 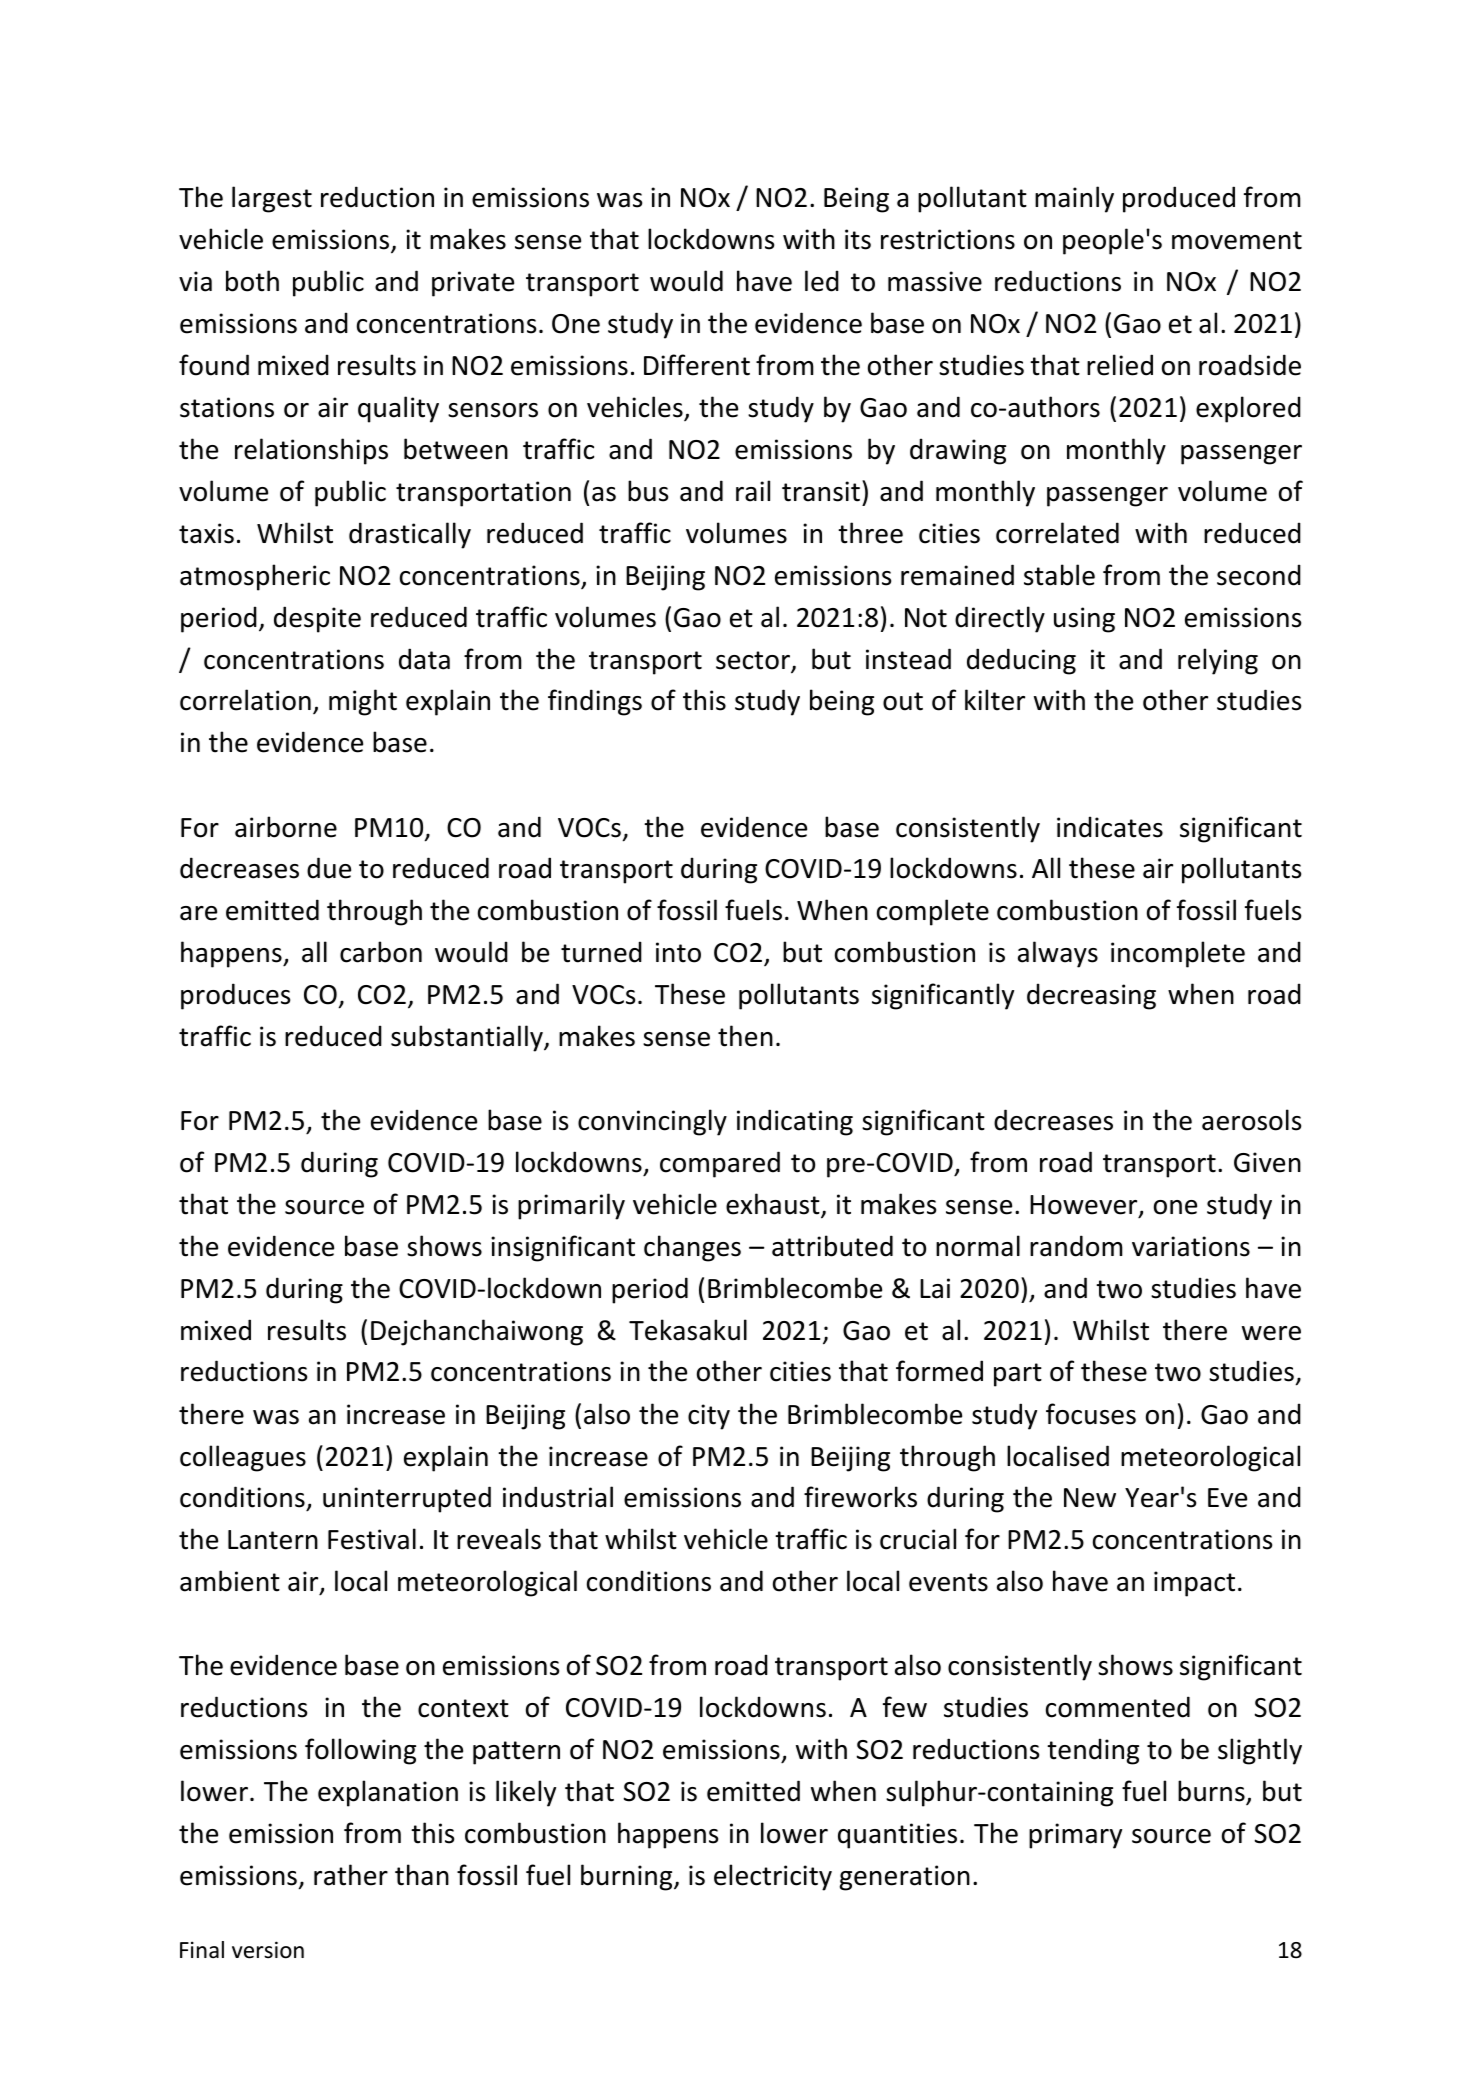 What do you see at coordinates (822, 281) in the page?
I see `led` at bounding box center [822, 281].
